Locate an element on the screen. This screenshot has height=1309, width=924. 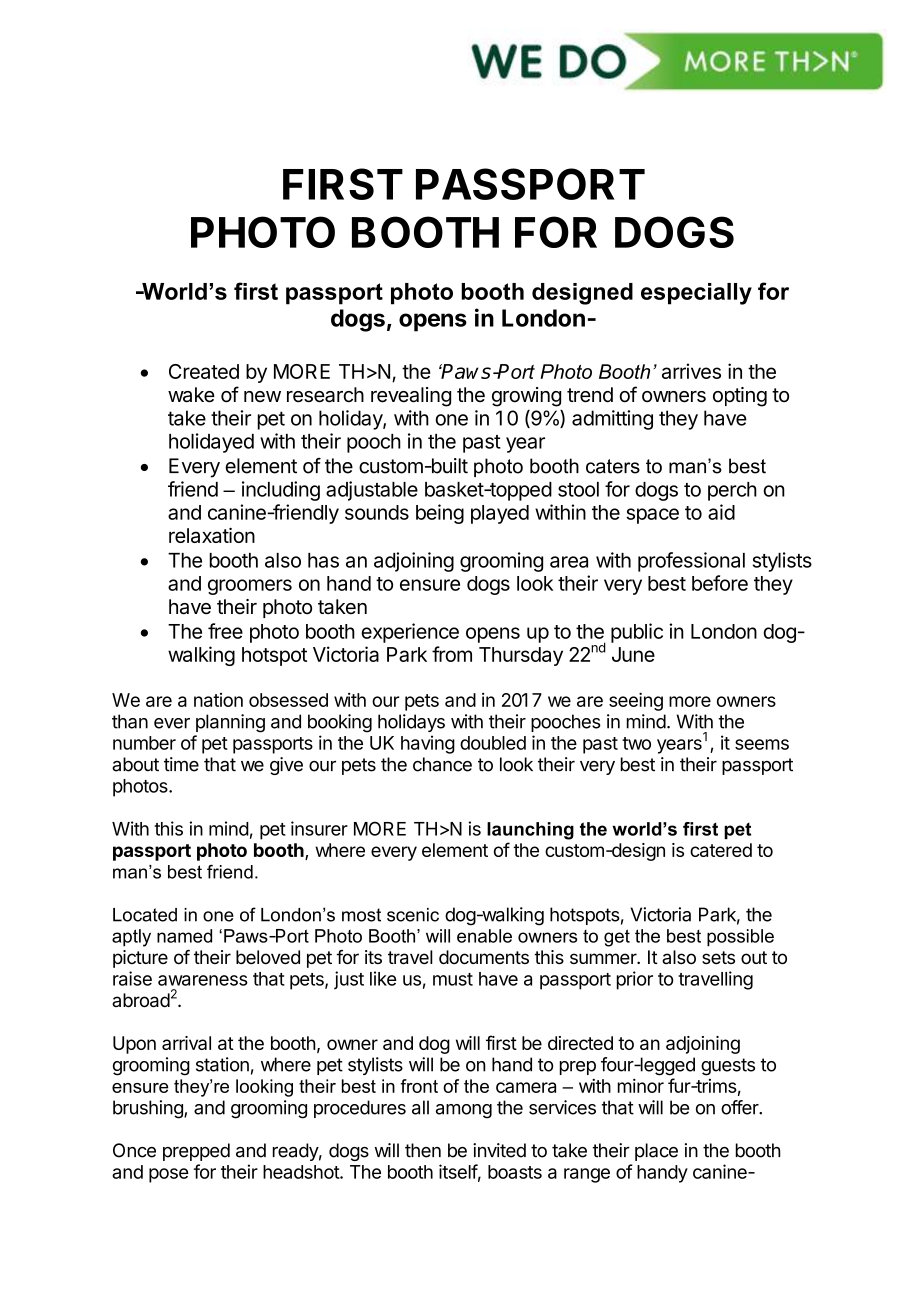
pose is located at coordinates (169, 1175).
